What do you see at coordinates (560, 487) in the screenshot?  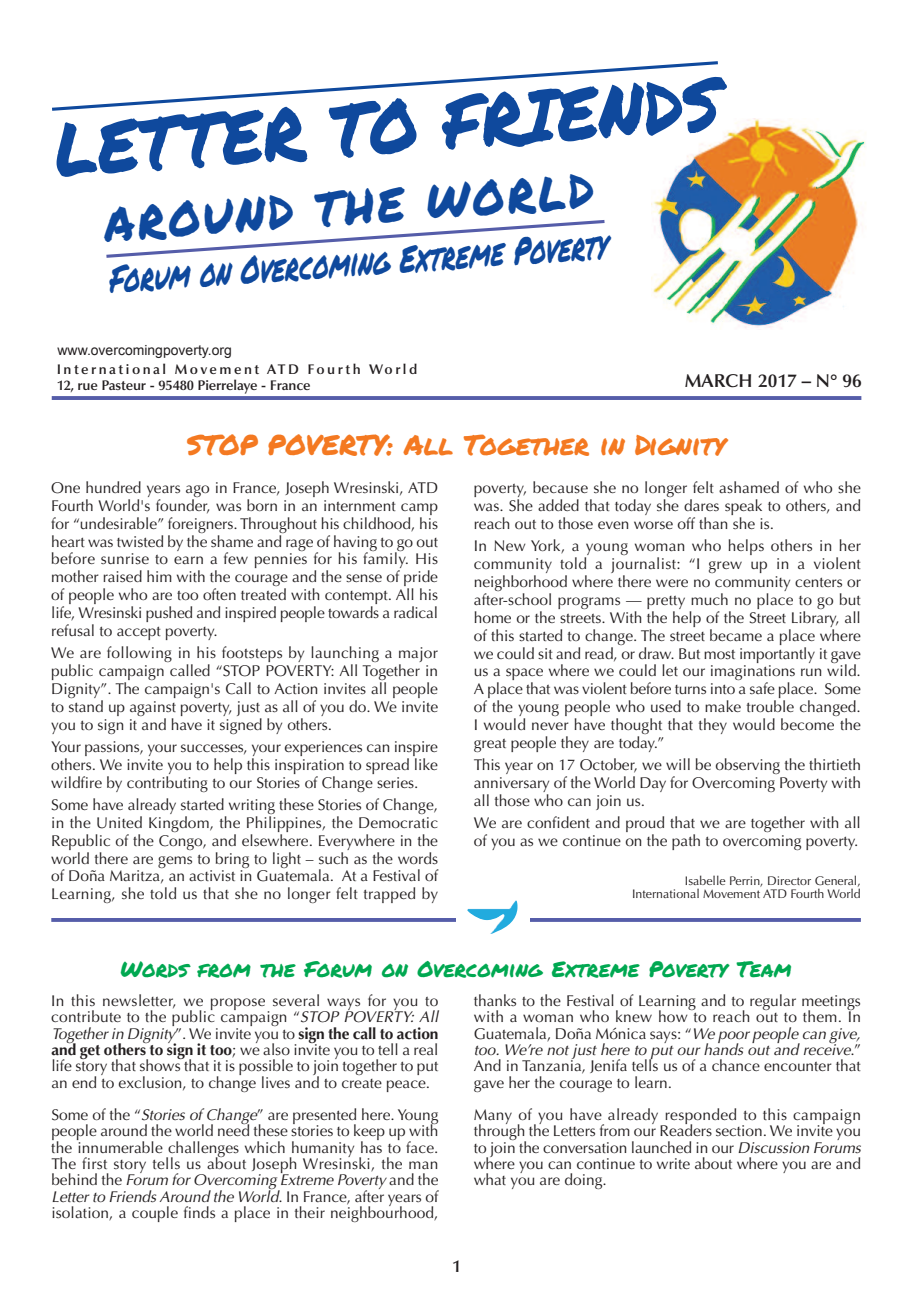 I see `because` at bounding box center [560, 487].
